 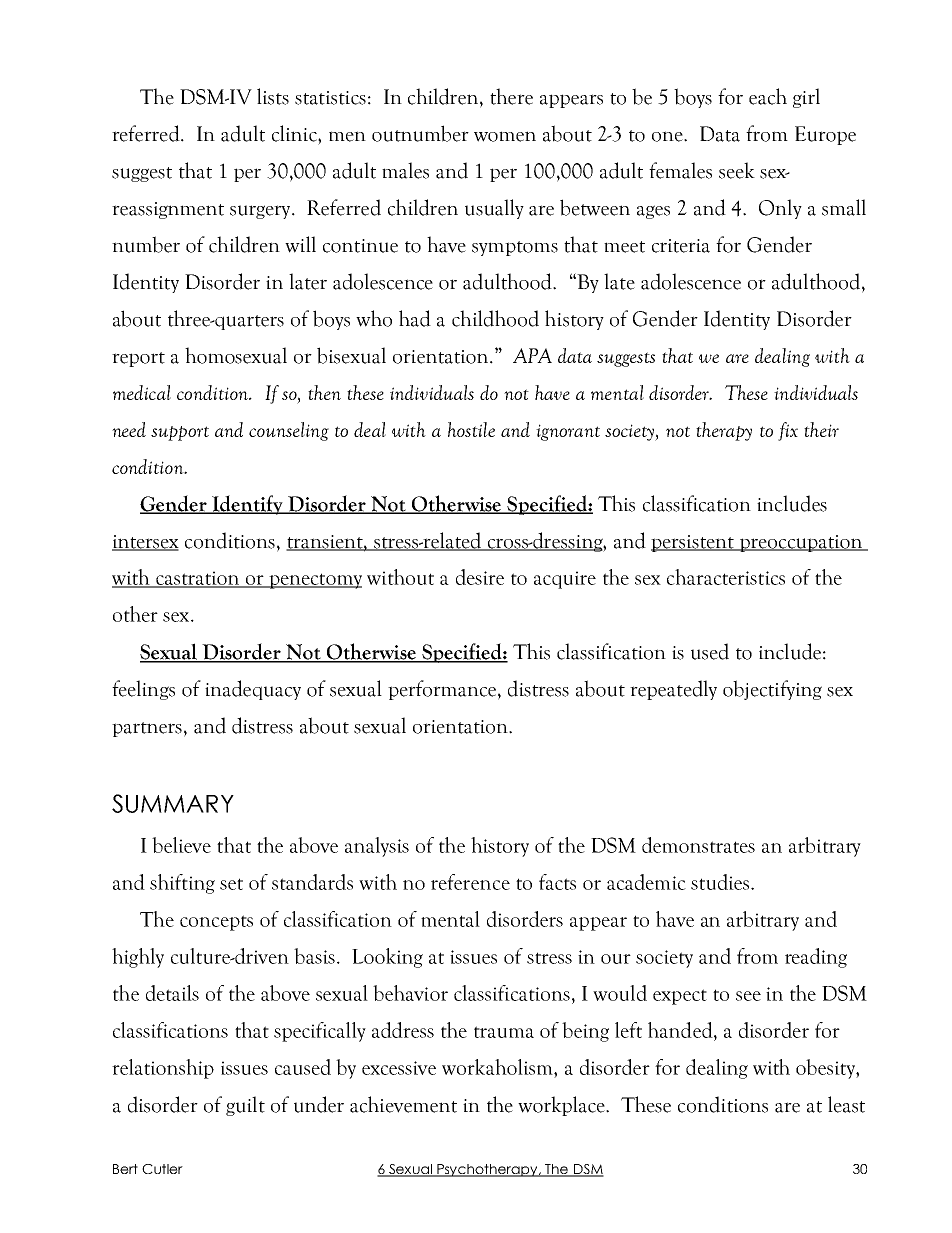 I want to click on guilt, so click(x=245, y=1106).
